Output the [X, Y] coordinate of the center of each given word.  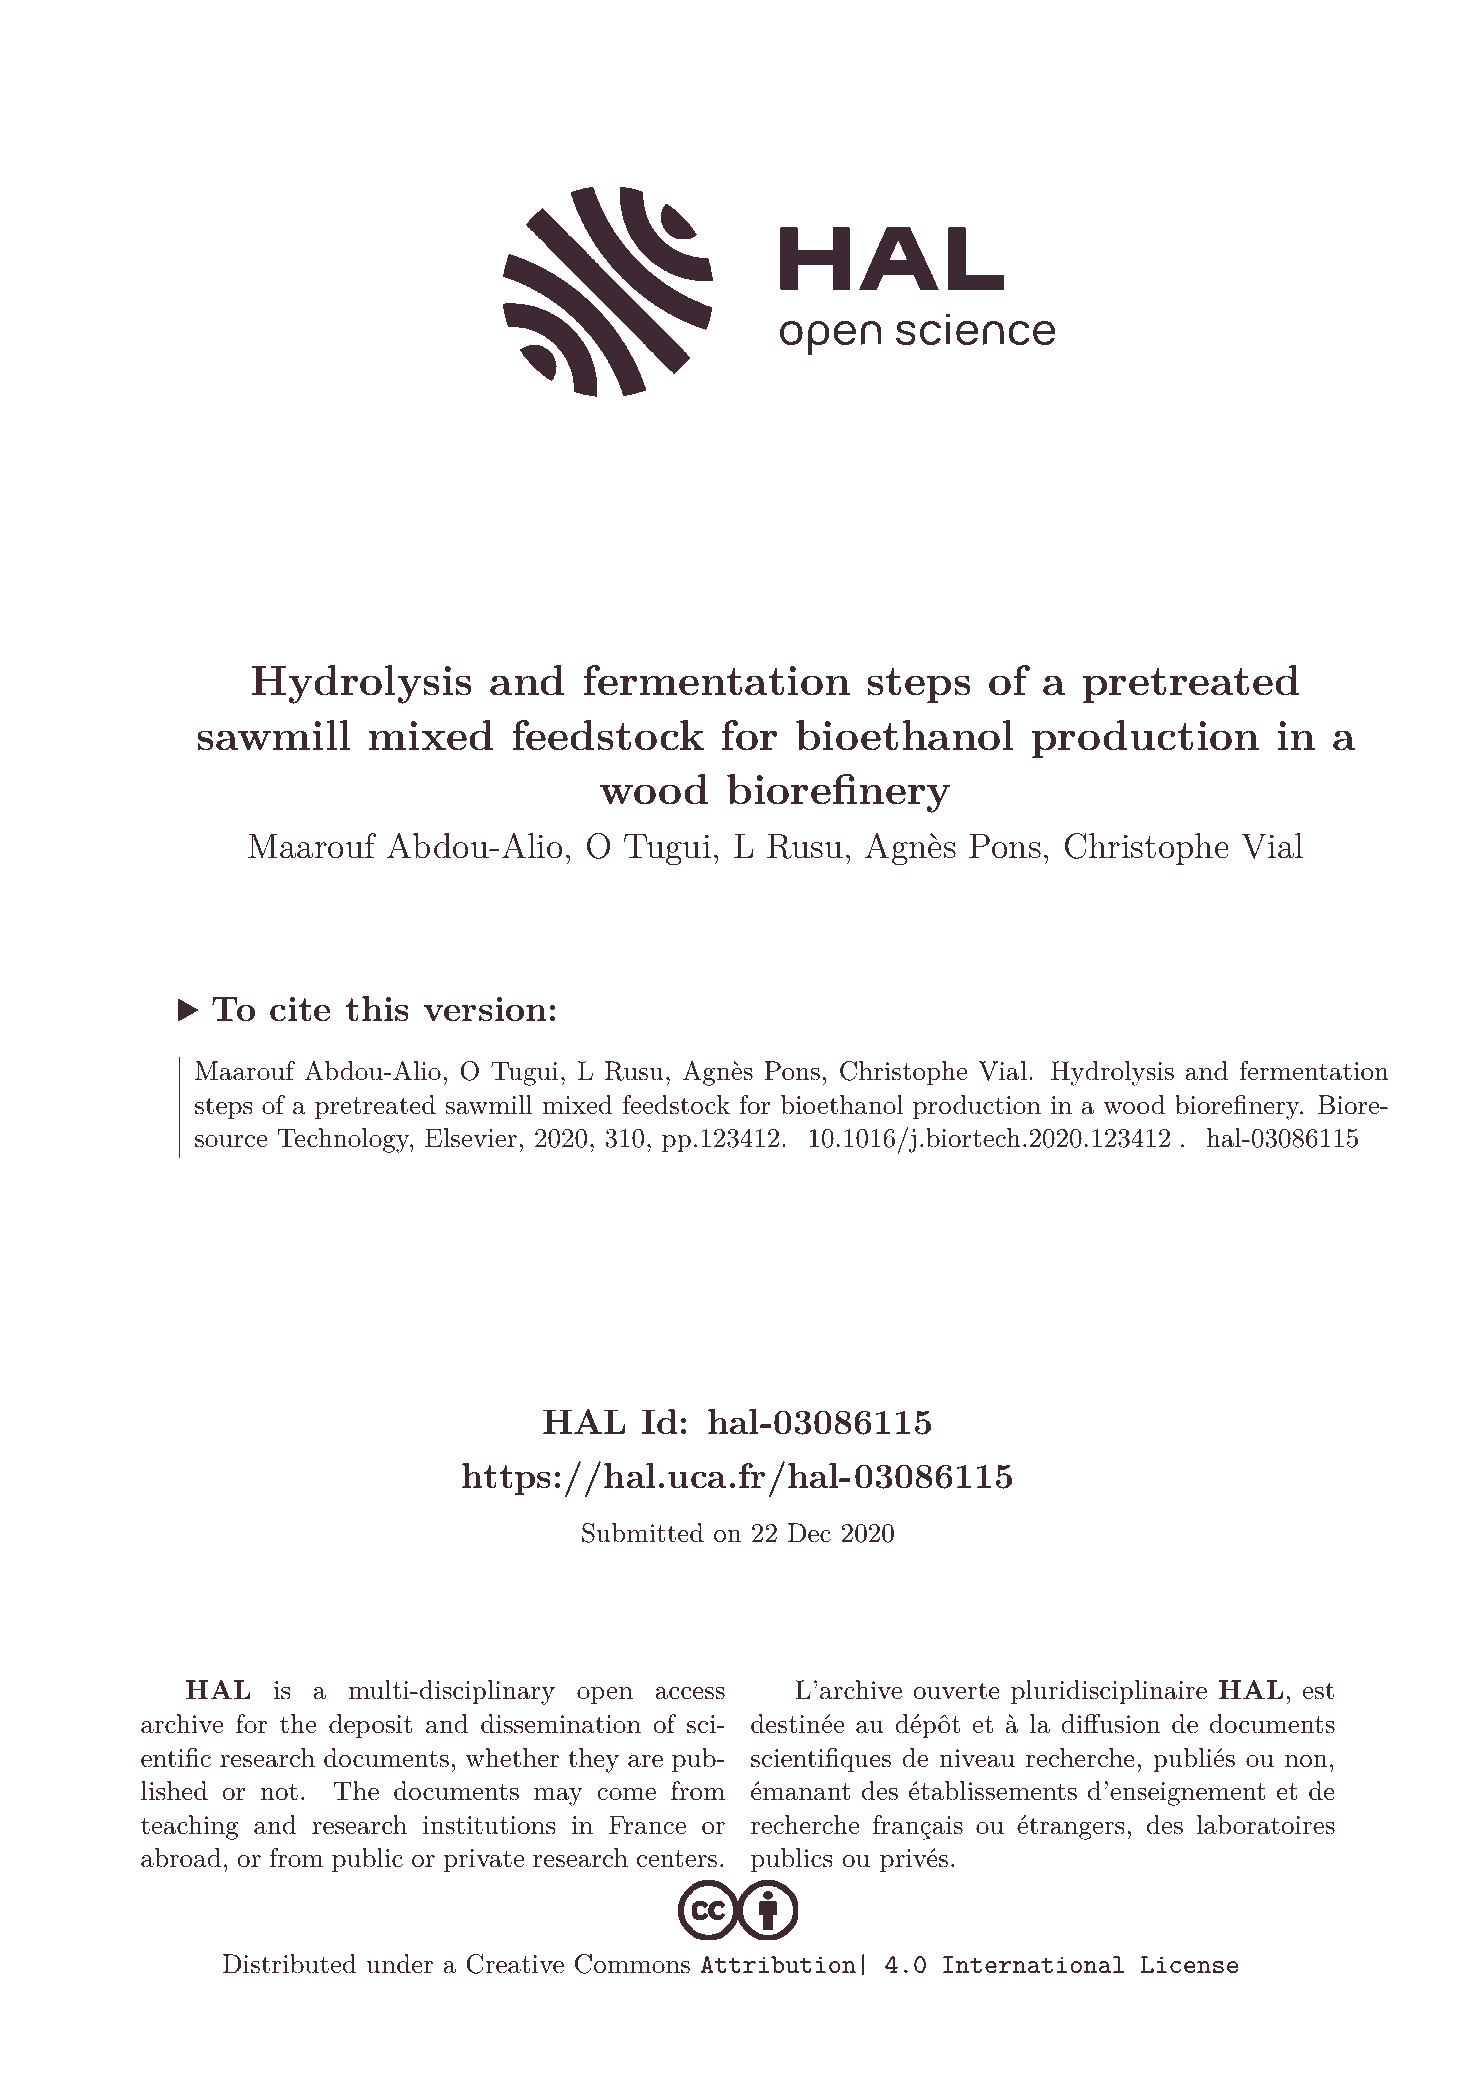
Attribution [778, 1964]
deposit [370, 1726]
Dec [809, 1533]
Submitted [643, 1533]
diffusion [1110, 1724]
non [1306, 1761]
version [485, 1009]
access [690, 1693]
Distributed [290, 1964]
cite [300, 1009]
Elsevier [471, 1138]
